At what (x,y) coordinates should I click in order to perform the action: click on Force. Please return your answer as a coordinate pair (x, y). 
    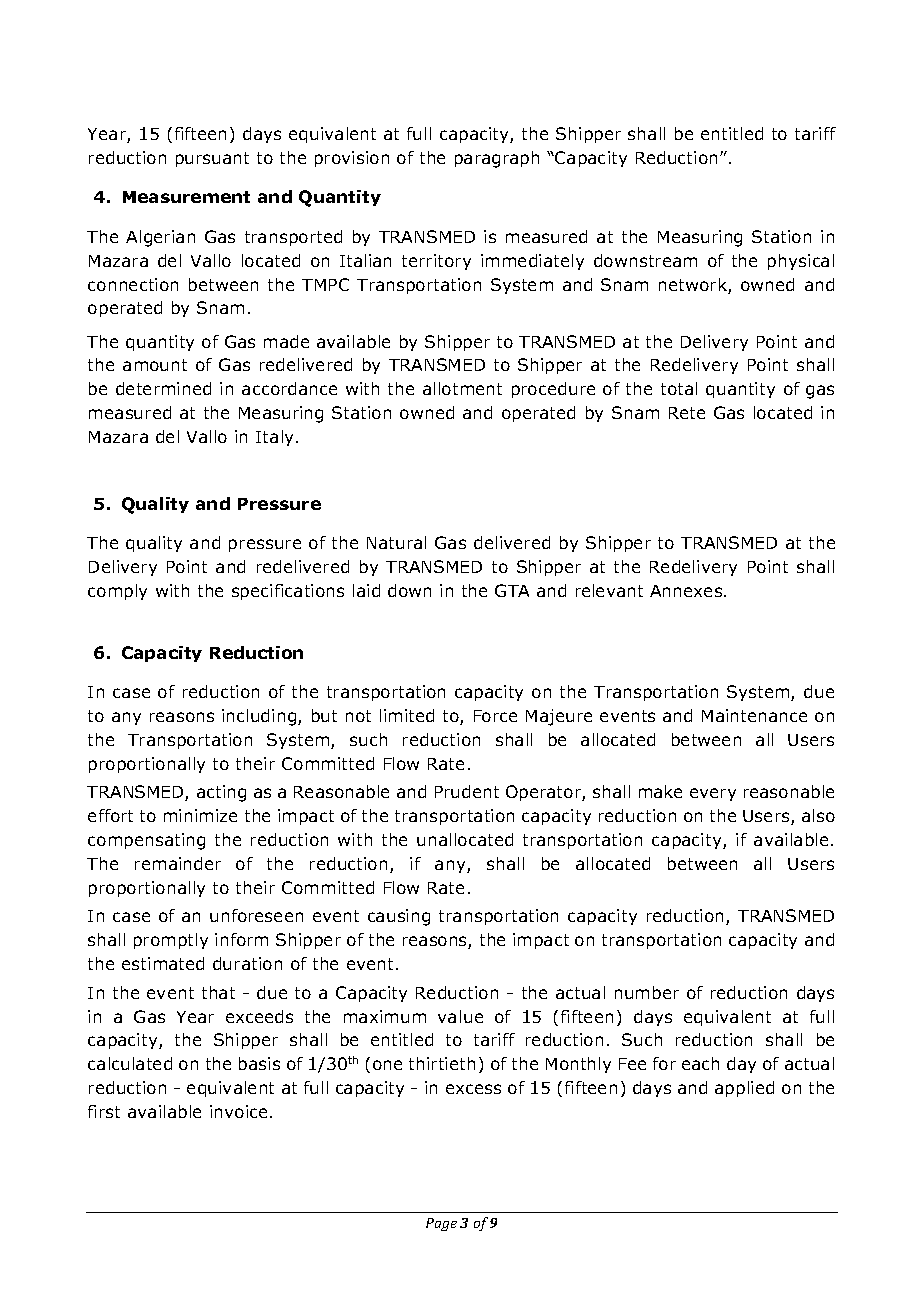
    Looking at the image, I should click on (495, 716).
